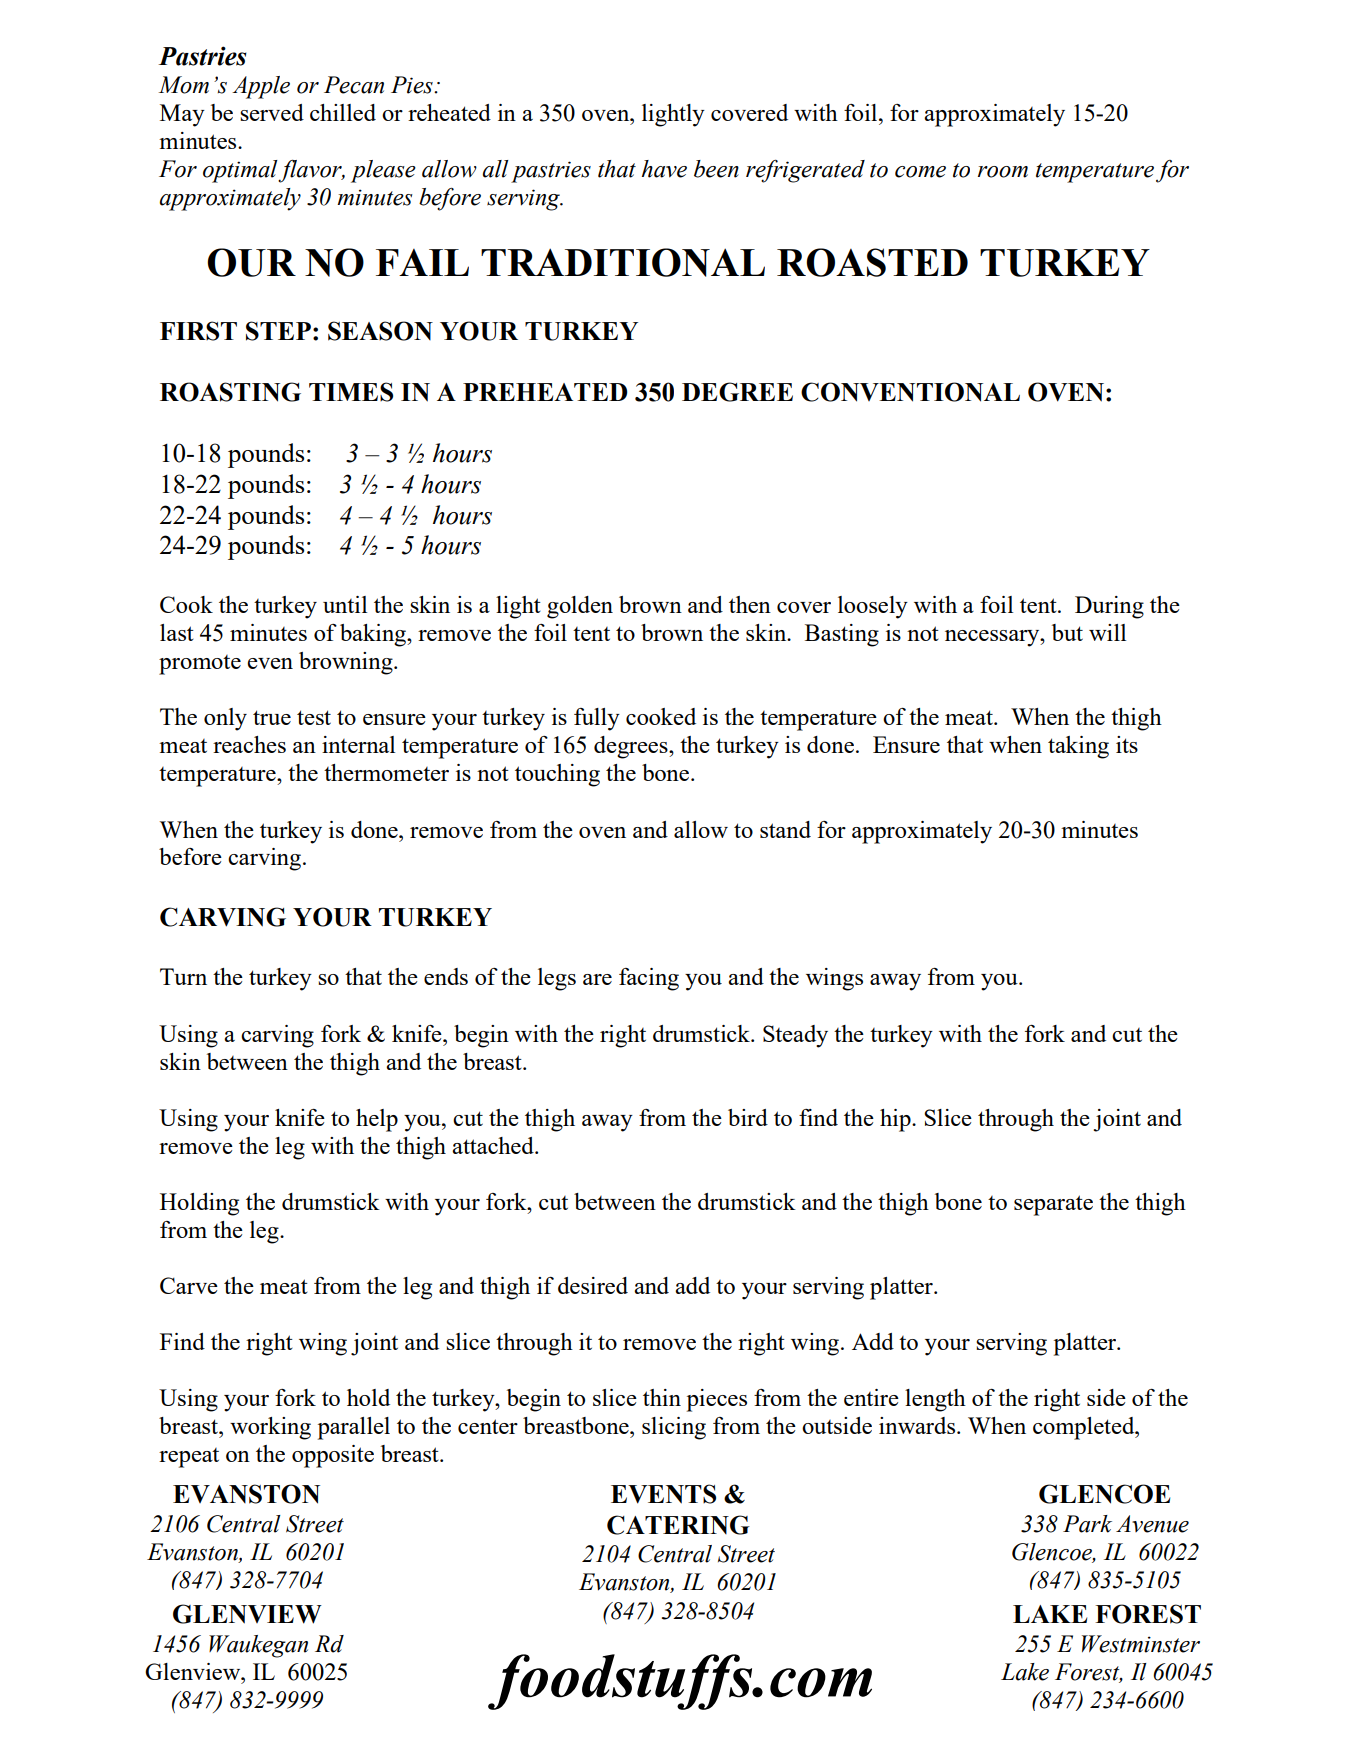  What do you see at coordinates (664, 169) in the image?
I see `have` at bounding box center [664, 169].
